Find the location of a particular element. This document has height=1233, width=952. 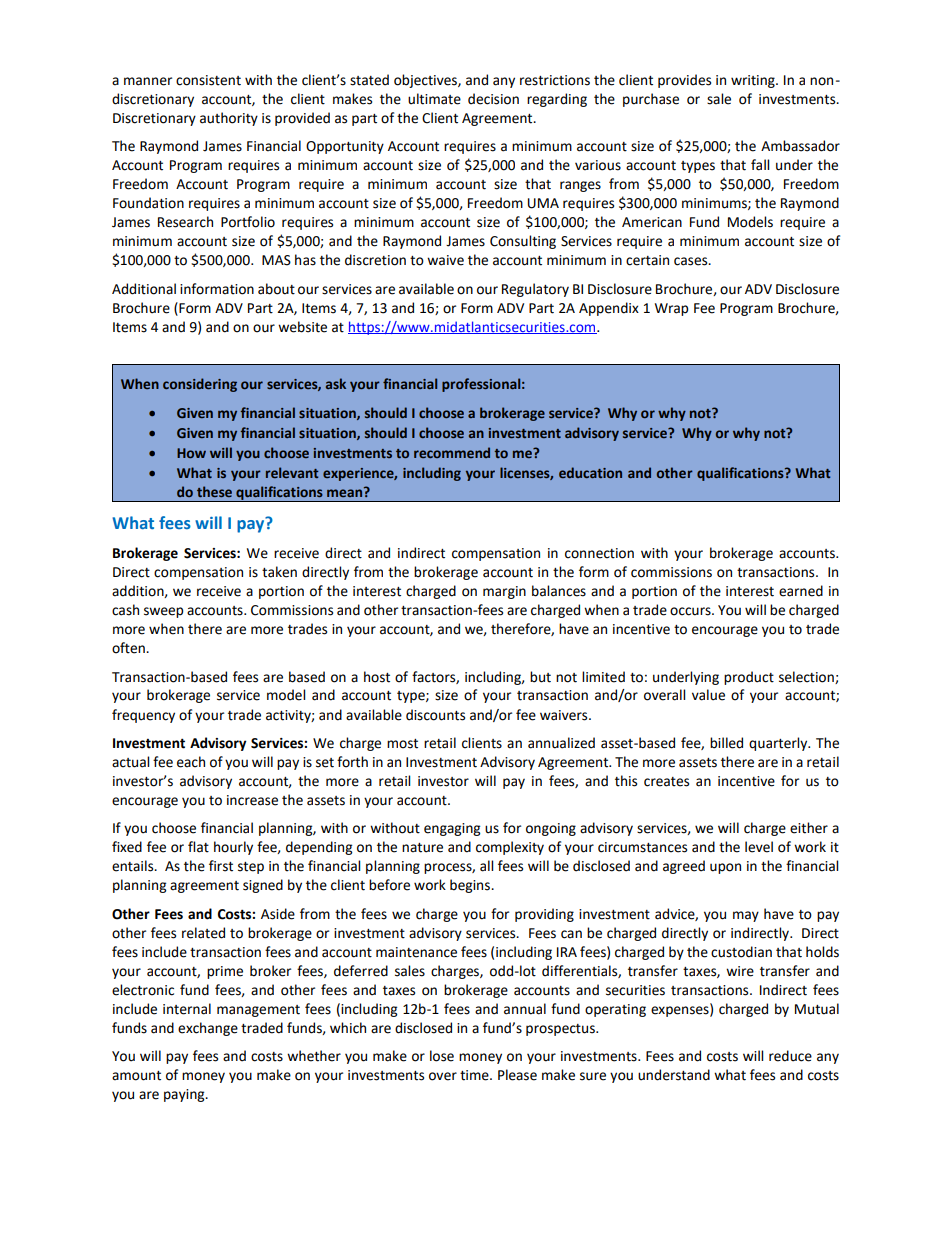

authority is located at coordinates (229, 119).
